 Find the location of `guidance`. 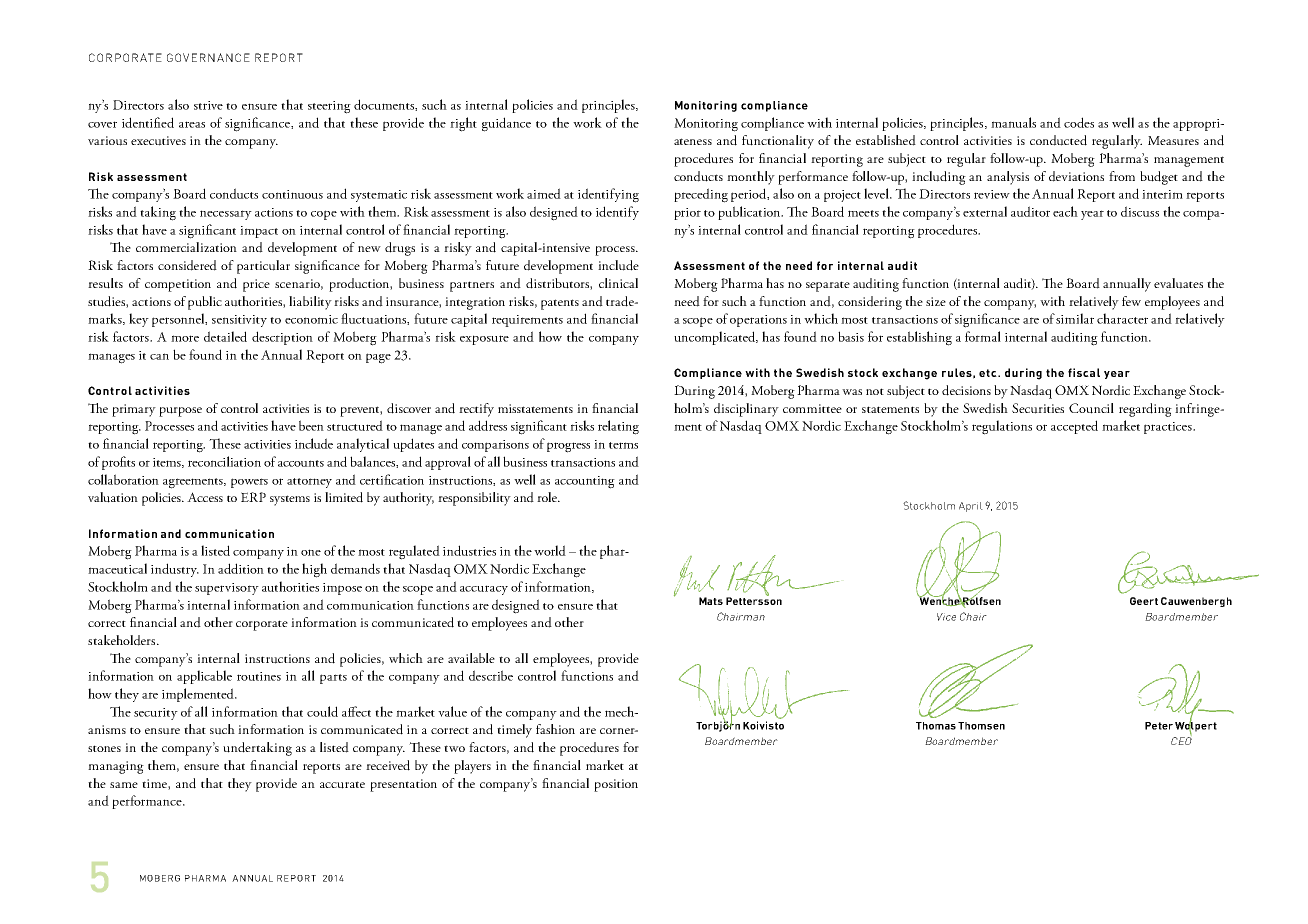

guidance is located at coordinates (506, 124).
